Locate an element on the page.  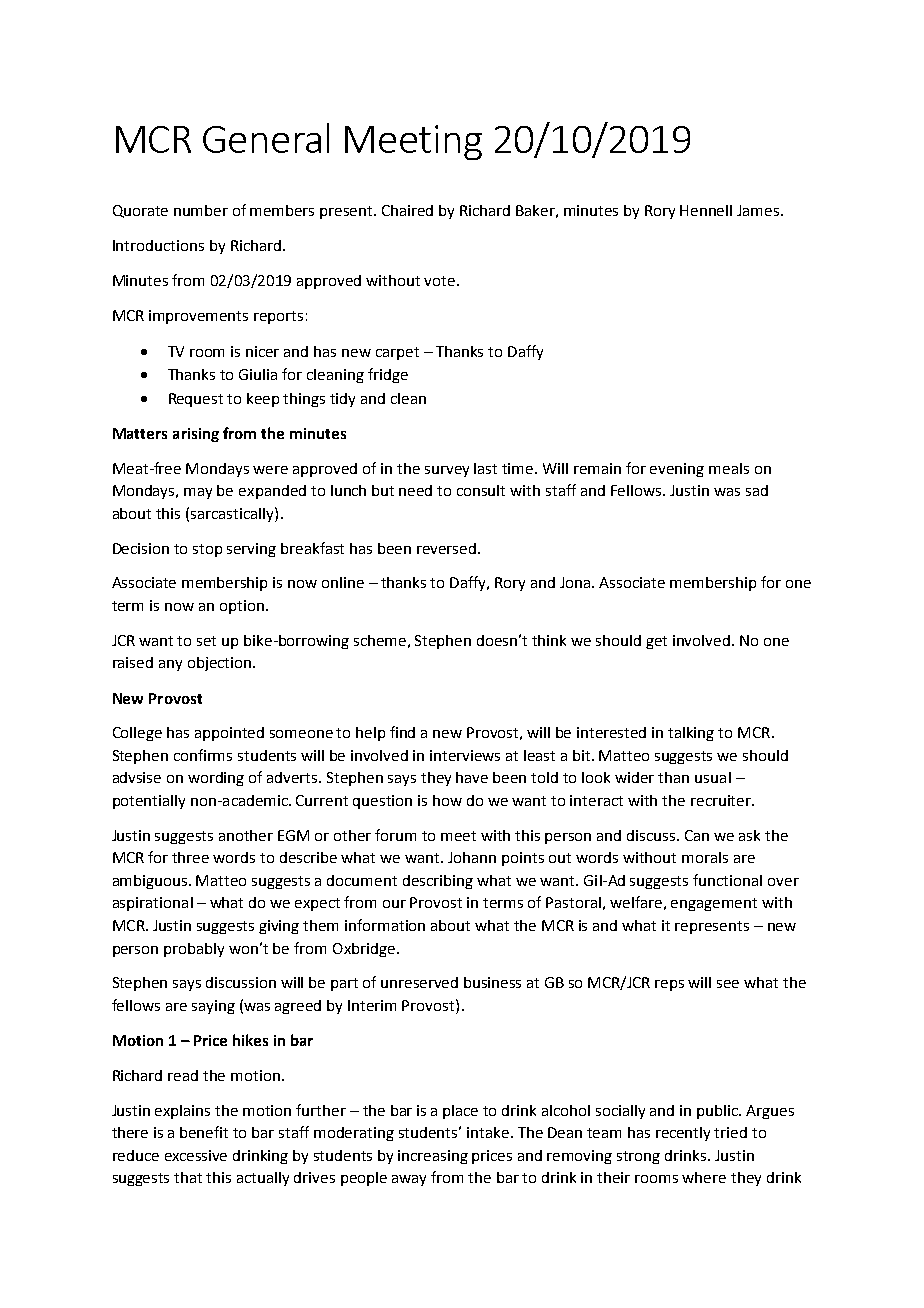
may is located at coordinates (198, 493).
